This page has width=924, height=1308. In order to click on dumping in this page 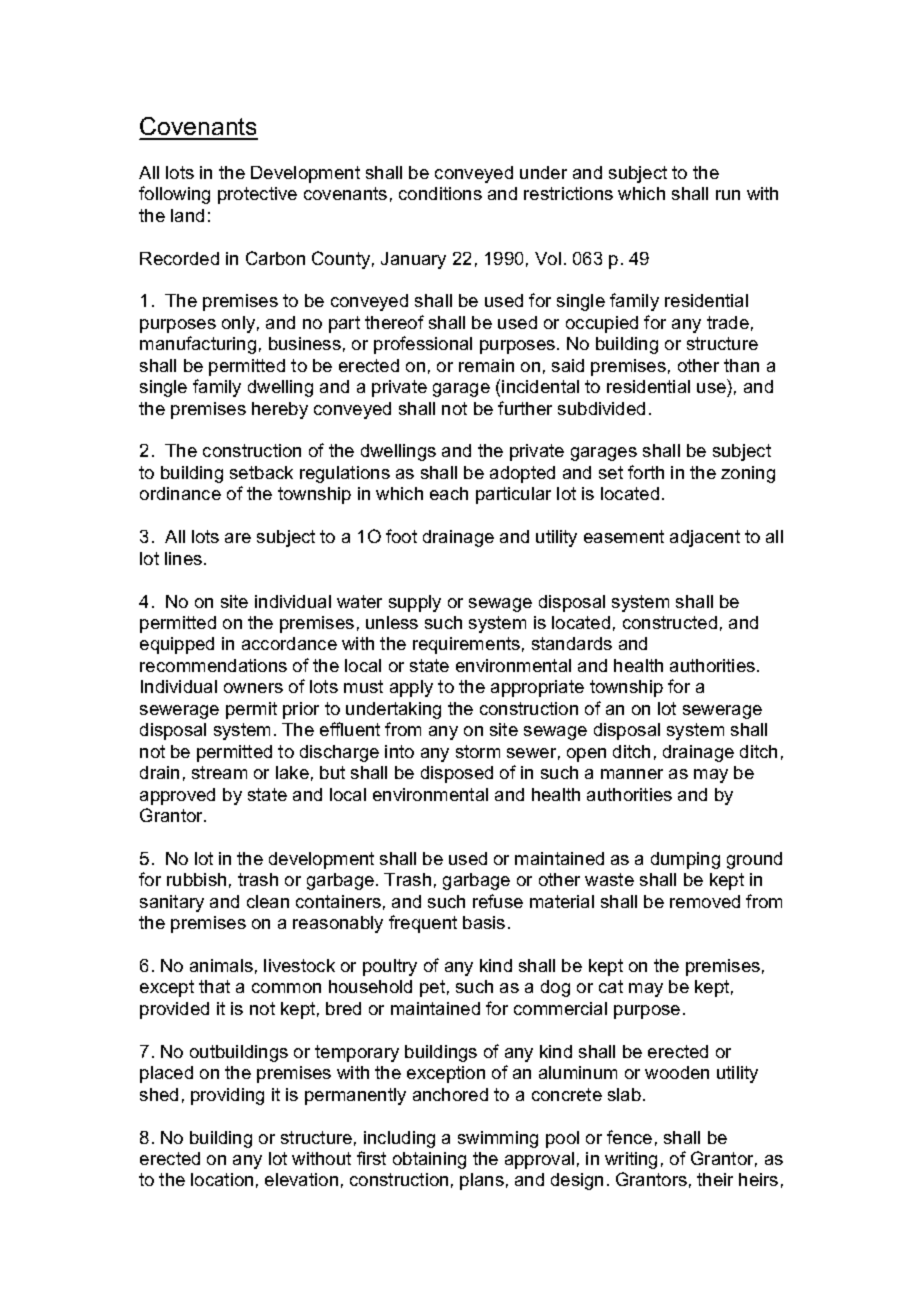, I will do `click(685, 860)`.
